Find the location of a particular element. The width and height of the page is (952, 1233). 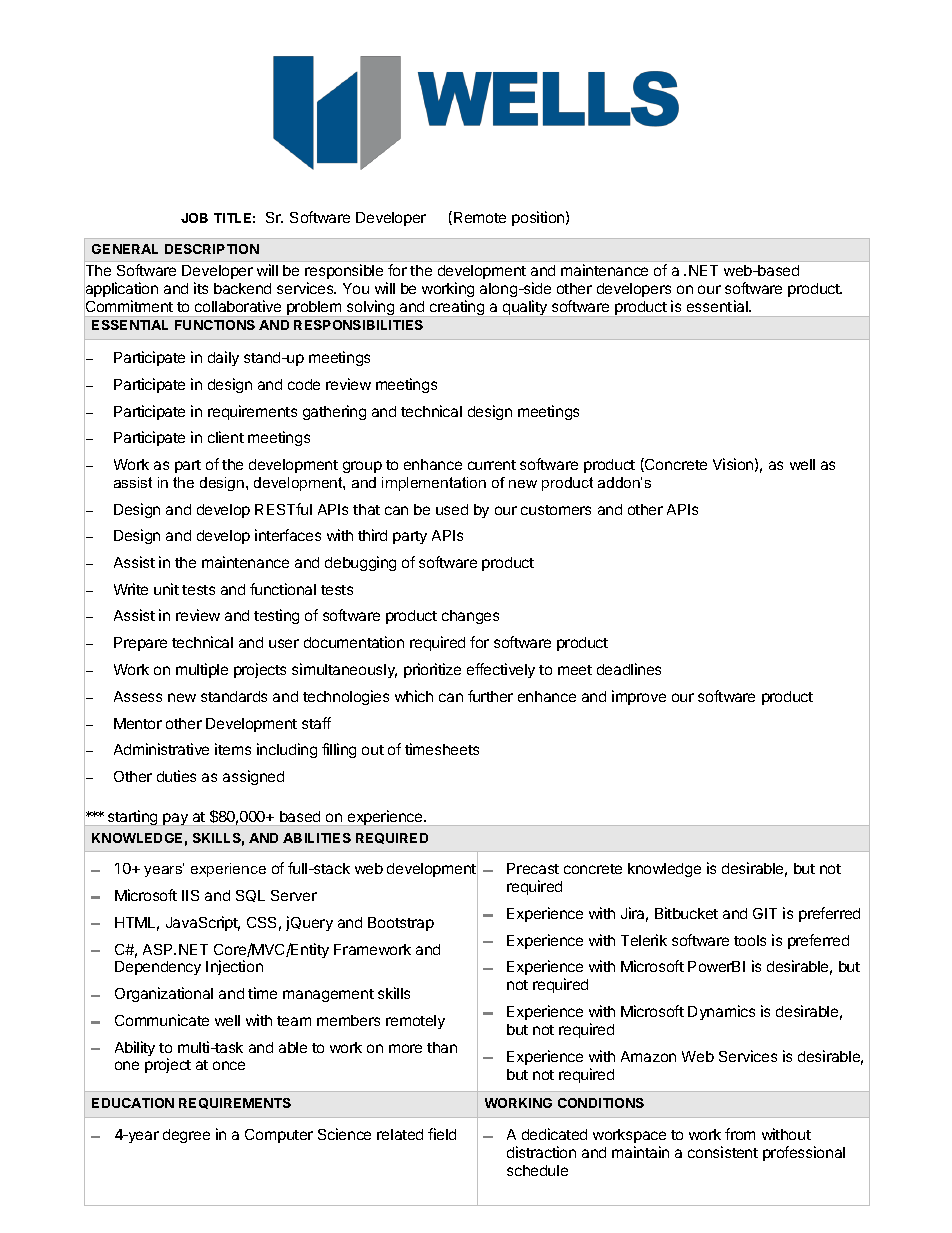

DESCRIPTION is located at coordinates (212, 249).
